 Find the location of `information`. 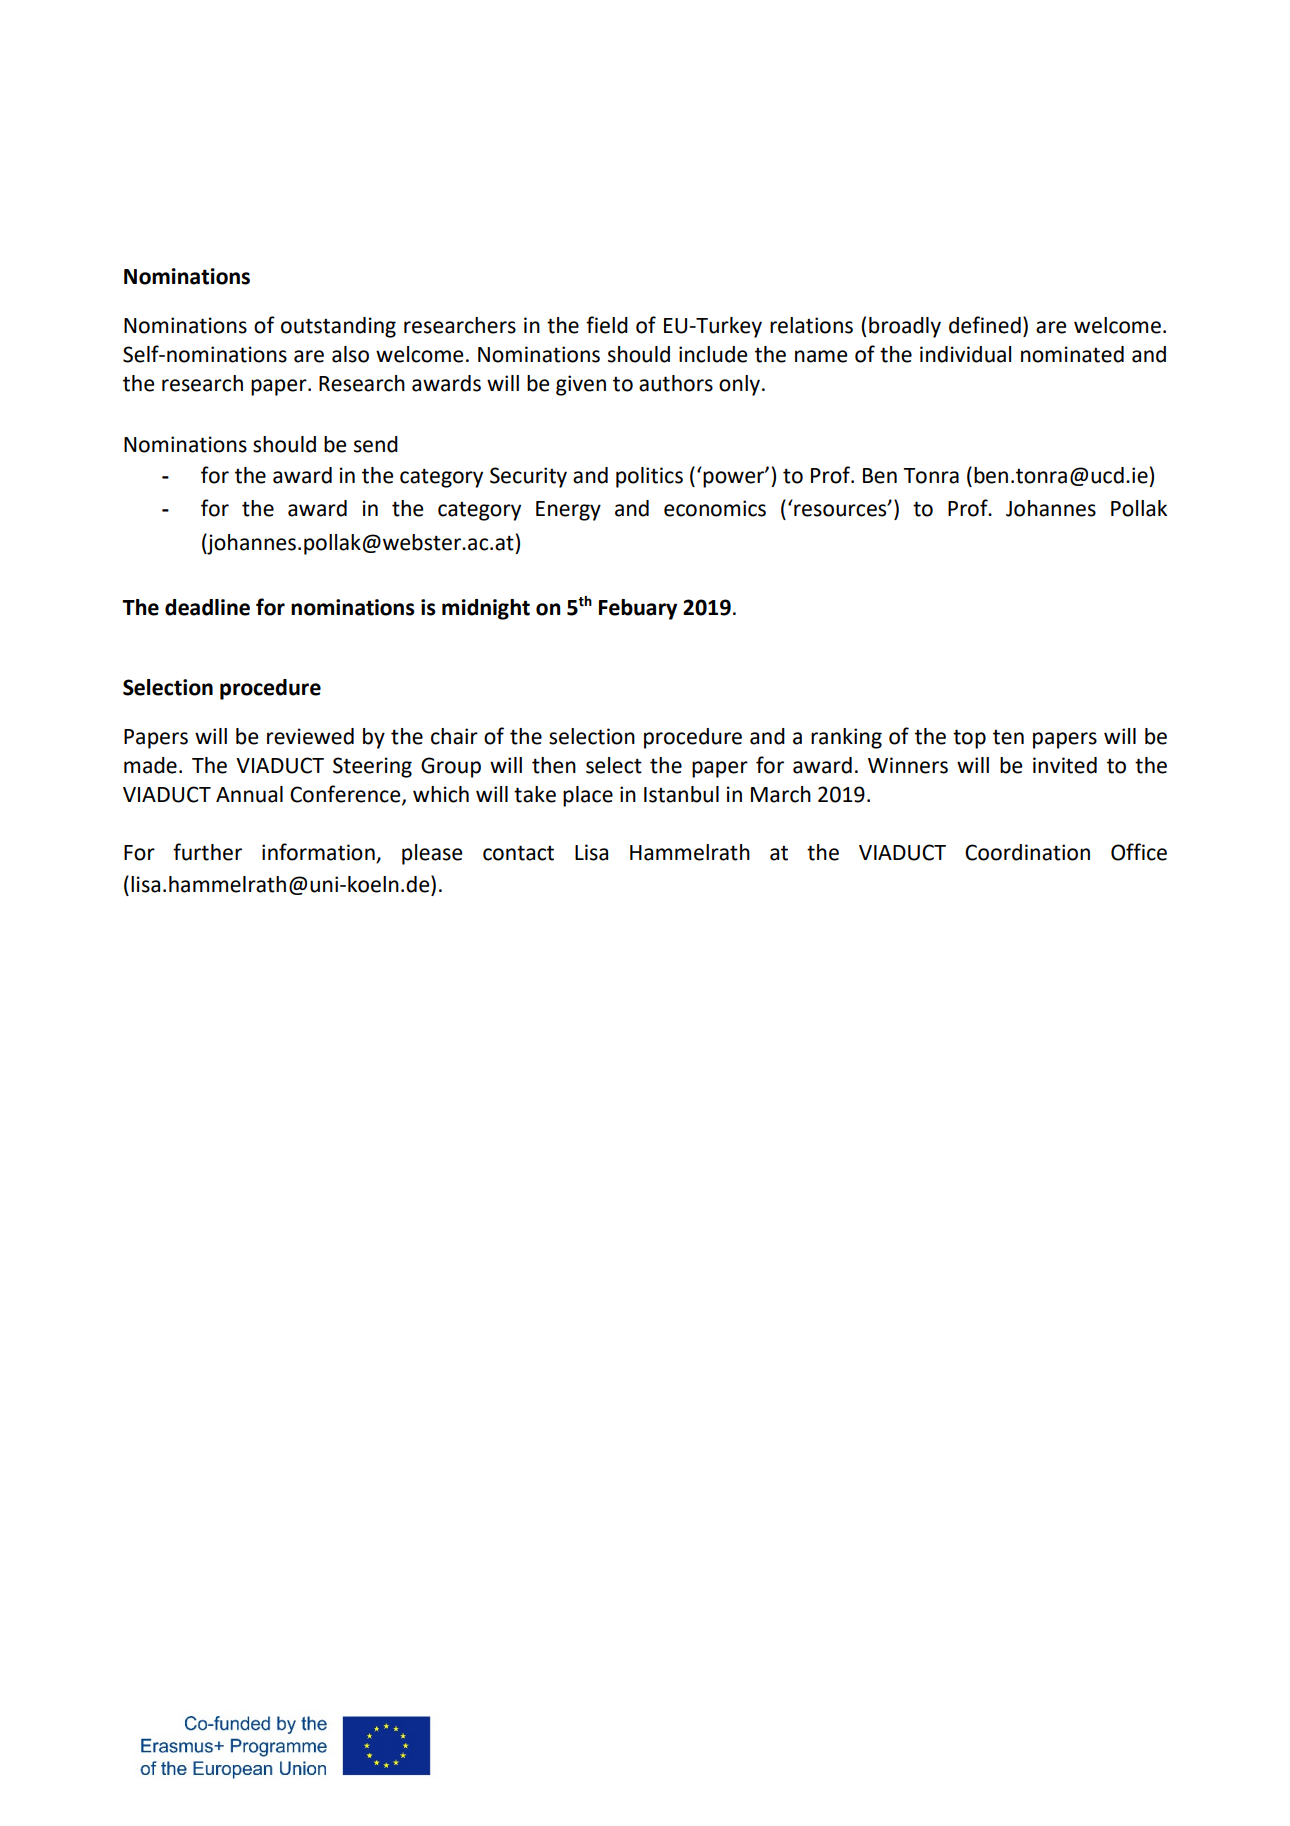

information is located at coordinates (319, 853).
